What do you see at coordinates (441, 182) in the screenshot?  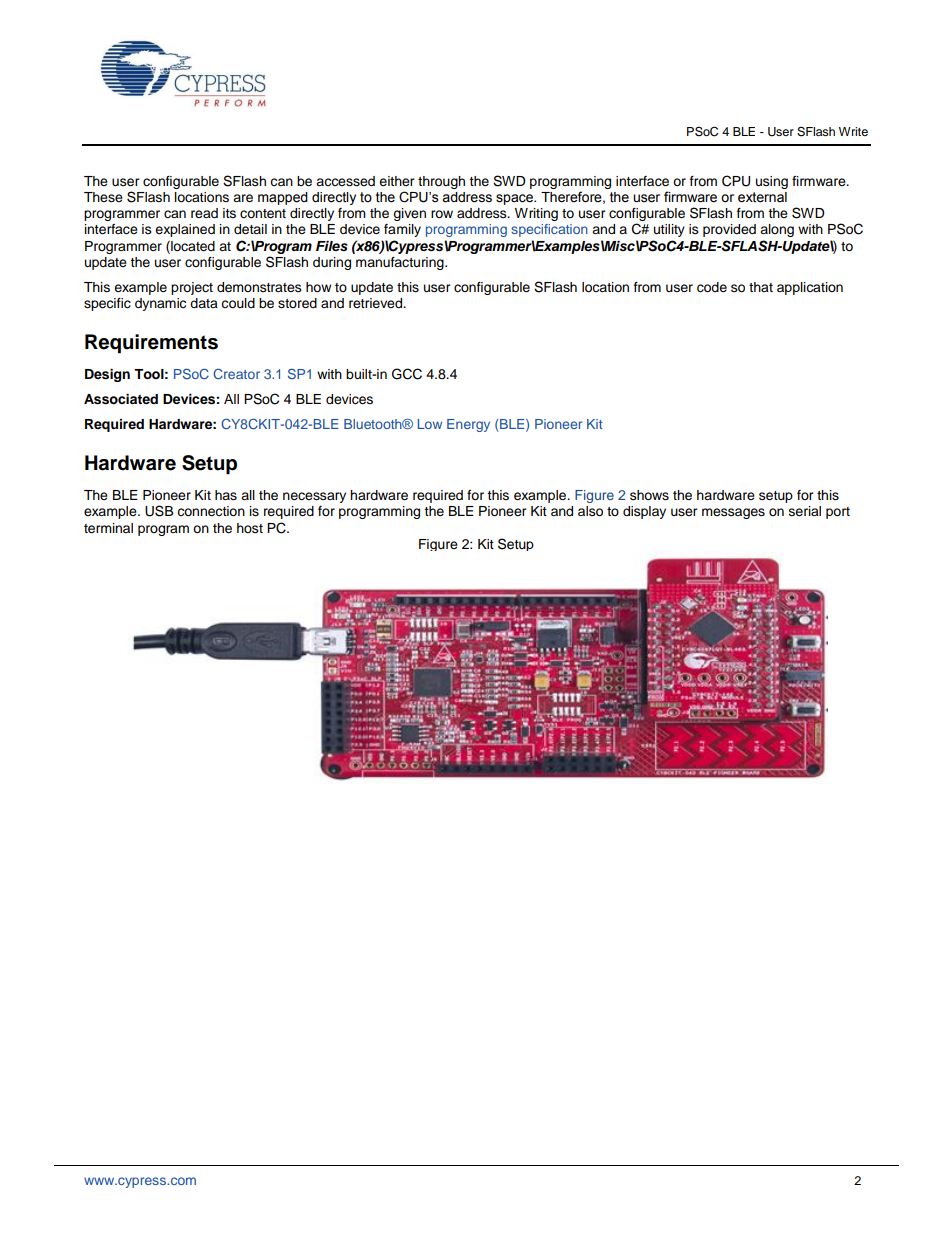 I see `through` at bounding box center [441, 182].
